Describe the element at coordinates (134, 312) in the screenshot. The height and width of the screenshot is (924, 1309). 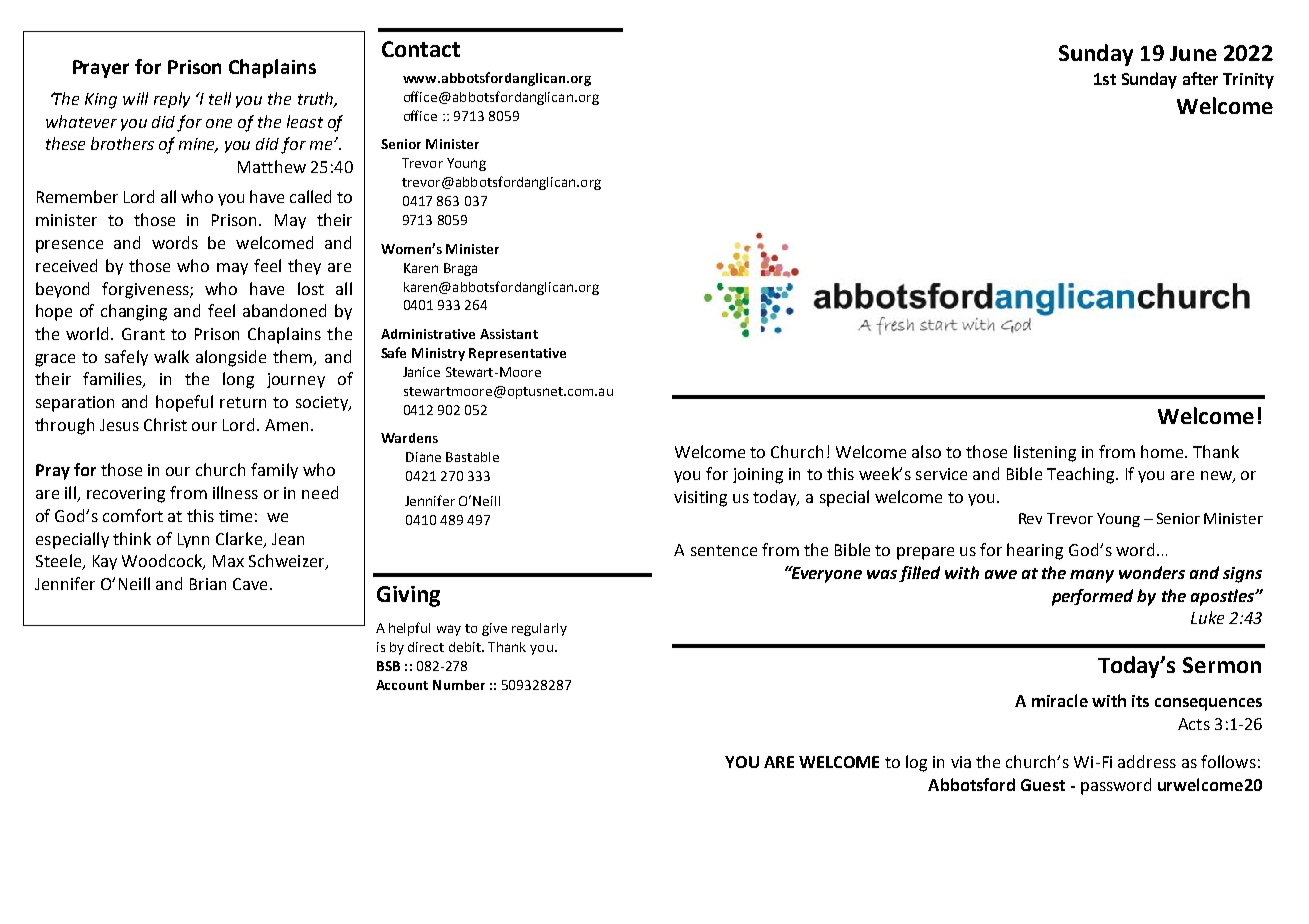
I see `changing` at that location.
